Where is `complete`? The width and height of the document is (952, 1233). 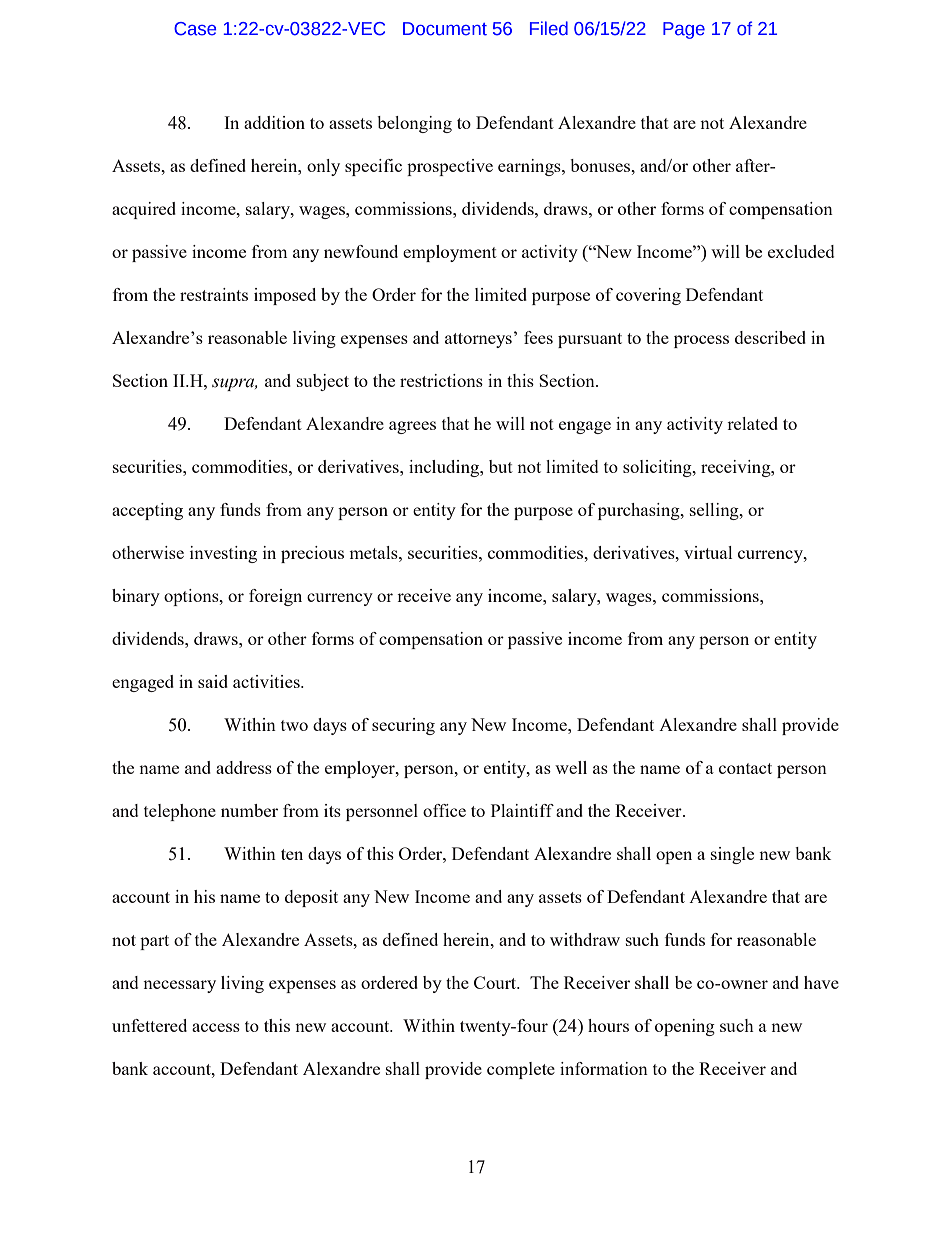 complete is located at coordinates (521, 1070).
